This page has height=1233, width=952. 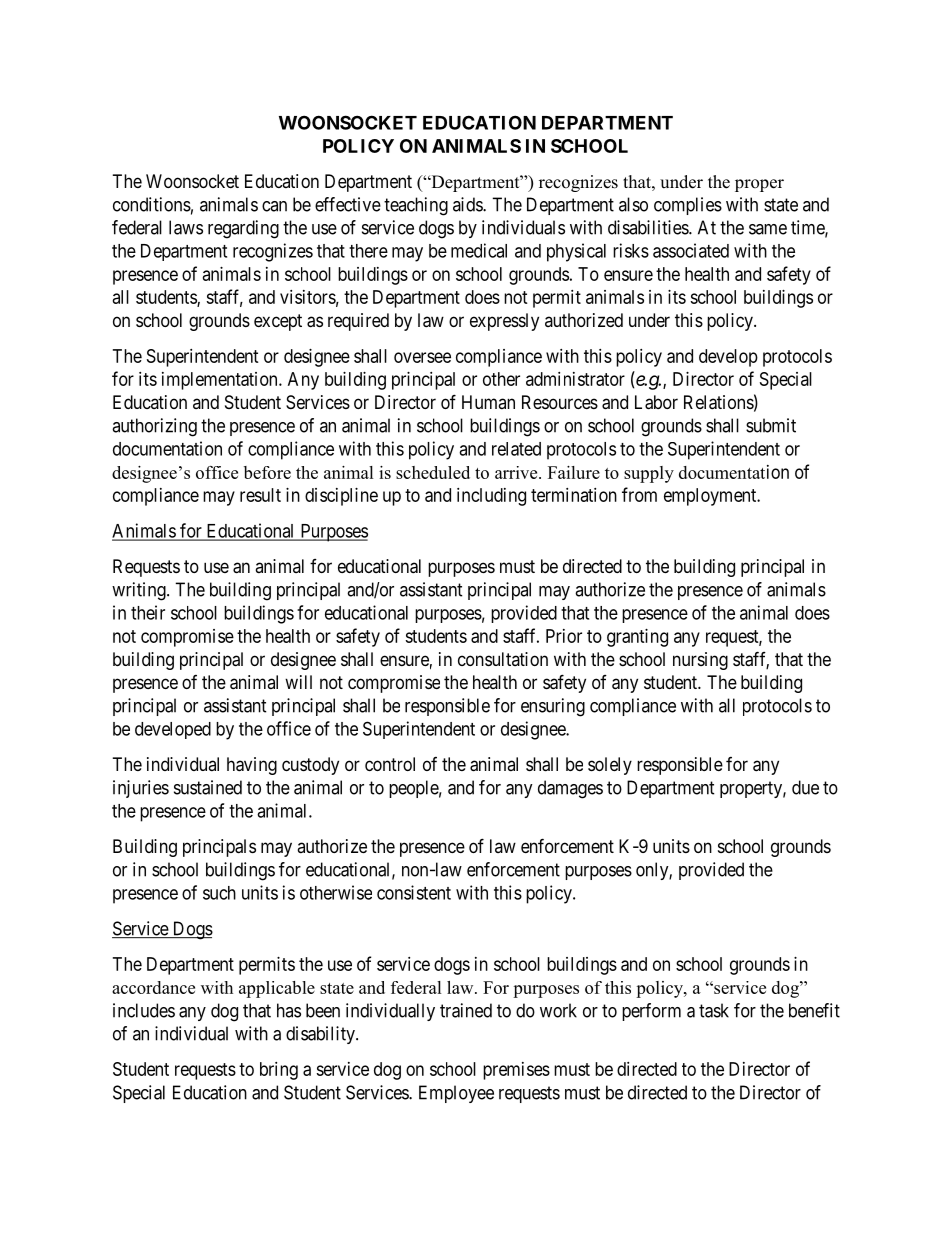 I want to click on submit, so click(x=771, y=425).
